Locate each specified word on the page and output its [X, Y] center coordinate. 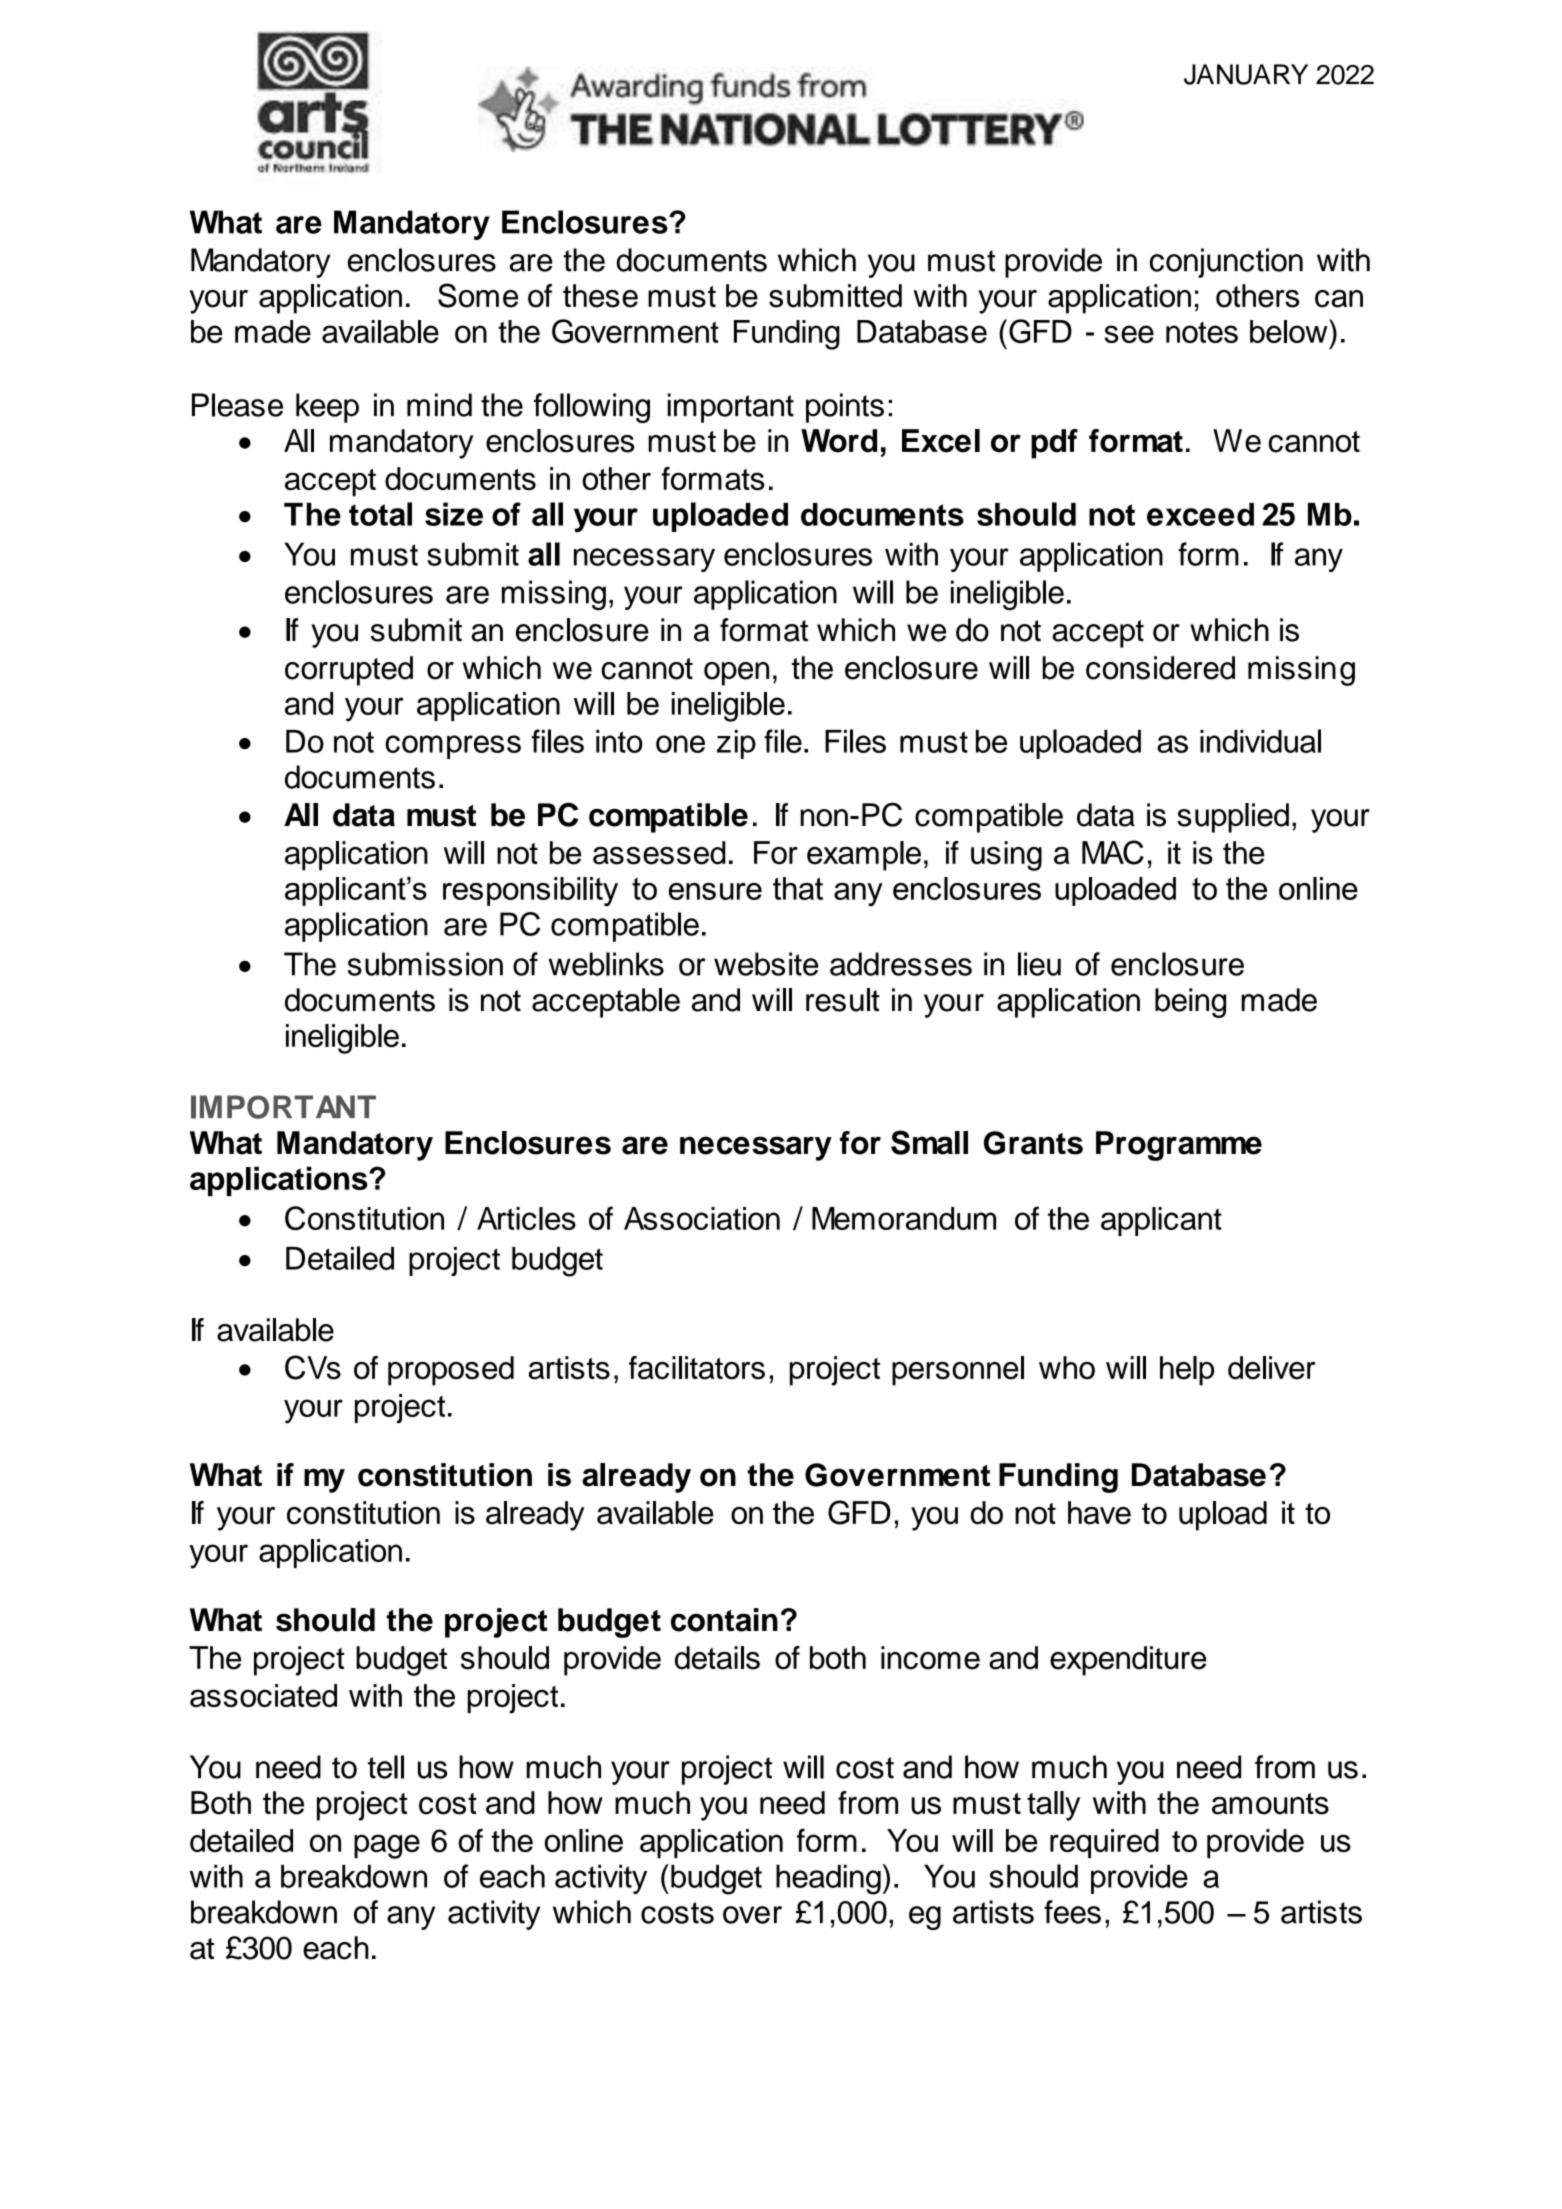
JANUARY [1246, 74]
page [387, 1846]
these [600, 296]
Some [478, 295]
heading [828, 1879]
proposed [451, 1371]
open [736, 674]
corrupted [349, 671]
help [1187, 1371]
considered [1160, 668]
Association [702, 1218]
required [1104, 1844]
